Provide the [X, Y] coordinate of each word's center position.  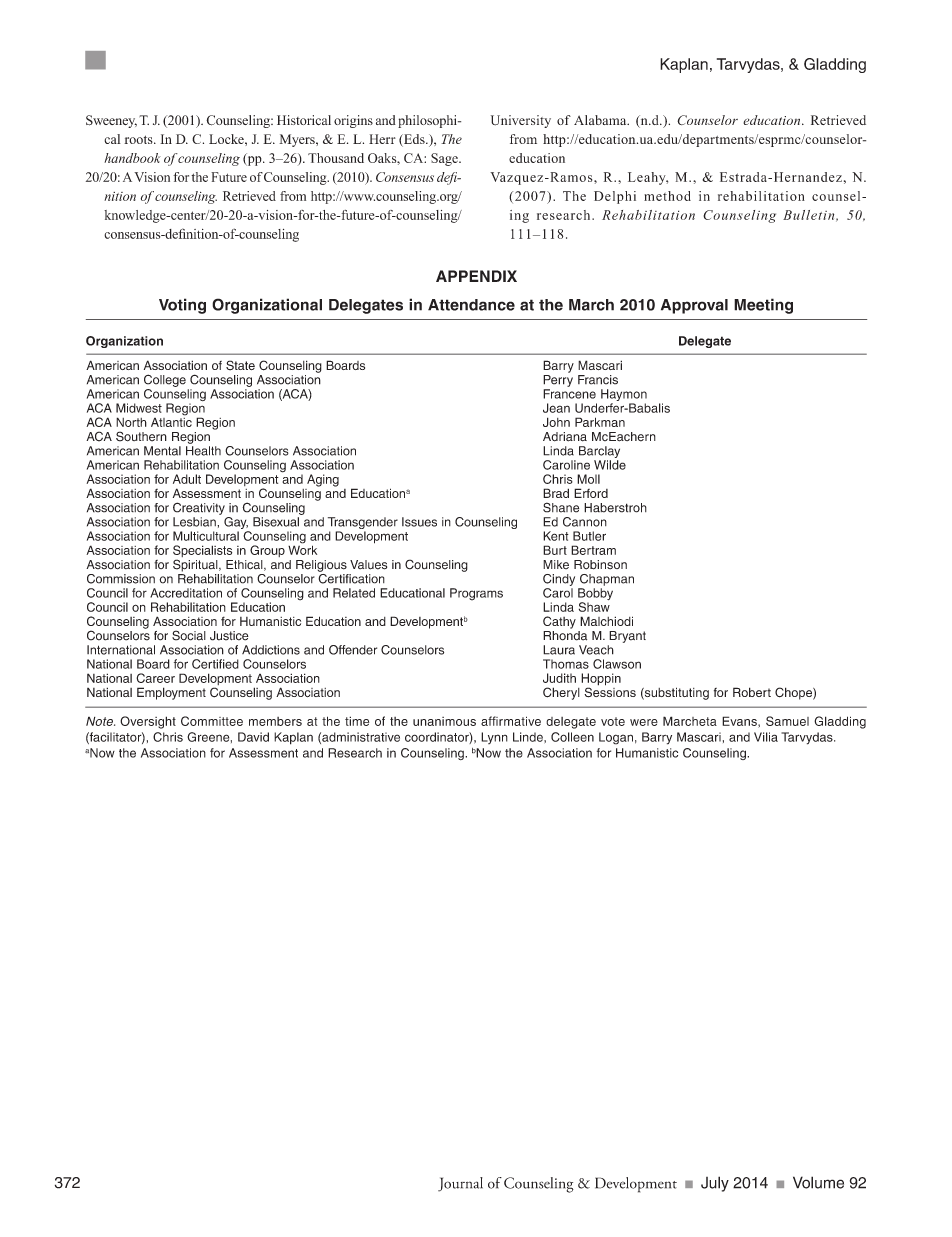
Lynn [494, 738]
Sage [445, 159]
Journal [460, 1184]
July [715, 1184]
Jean [556, 408]
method [667, 196]
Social [189, 635]
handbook [132, 158]
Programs [476, 594]
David [253, 737]
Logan [616, 738]
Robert [752, 692]
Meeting [763, 306]
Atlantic [171, 421]
